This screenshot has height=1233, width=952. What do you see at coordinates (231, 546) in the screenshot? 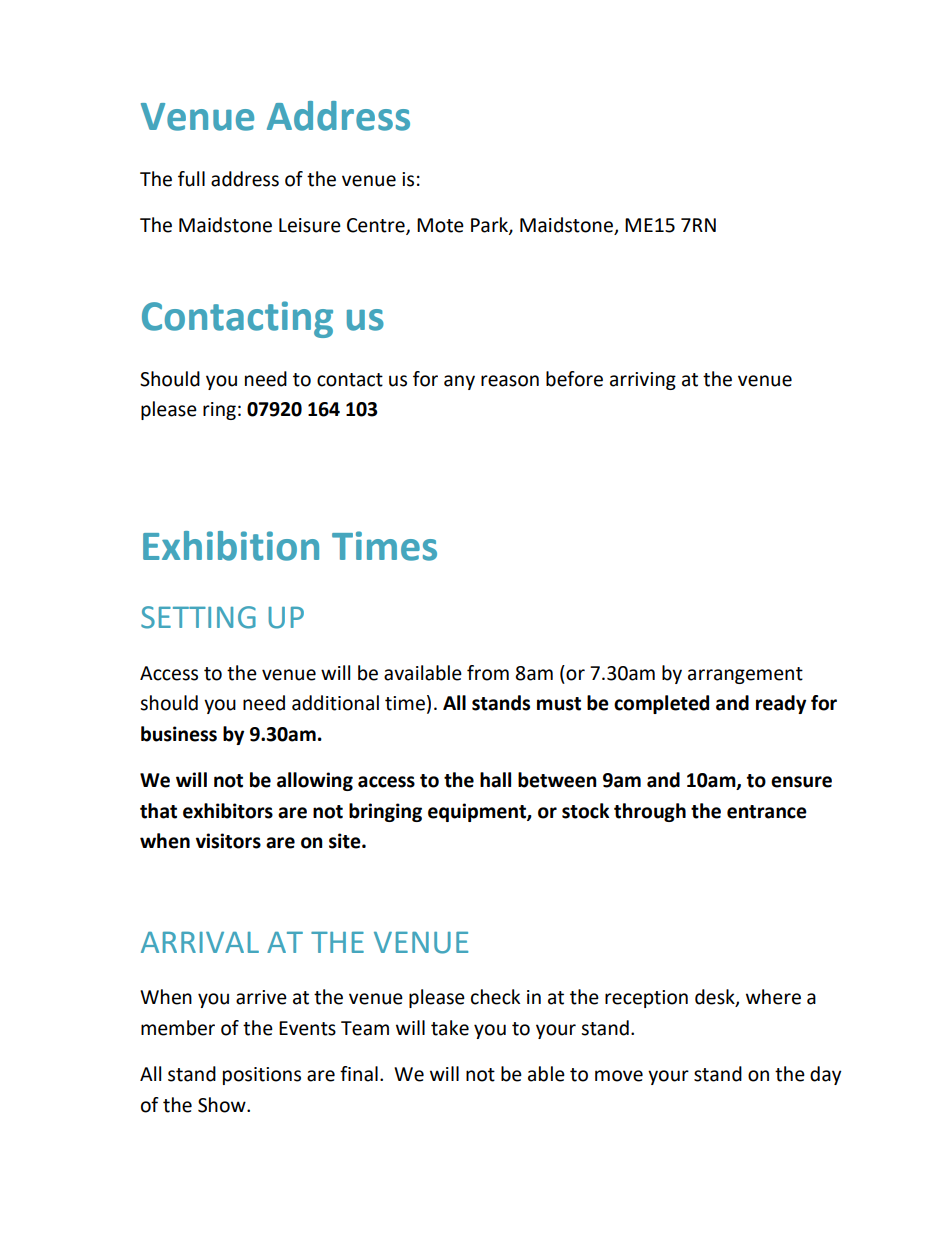
I see `Exhibition` at bounding box center [231, 546].
